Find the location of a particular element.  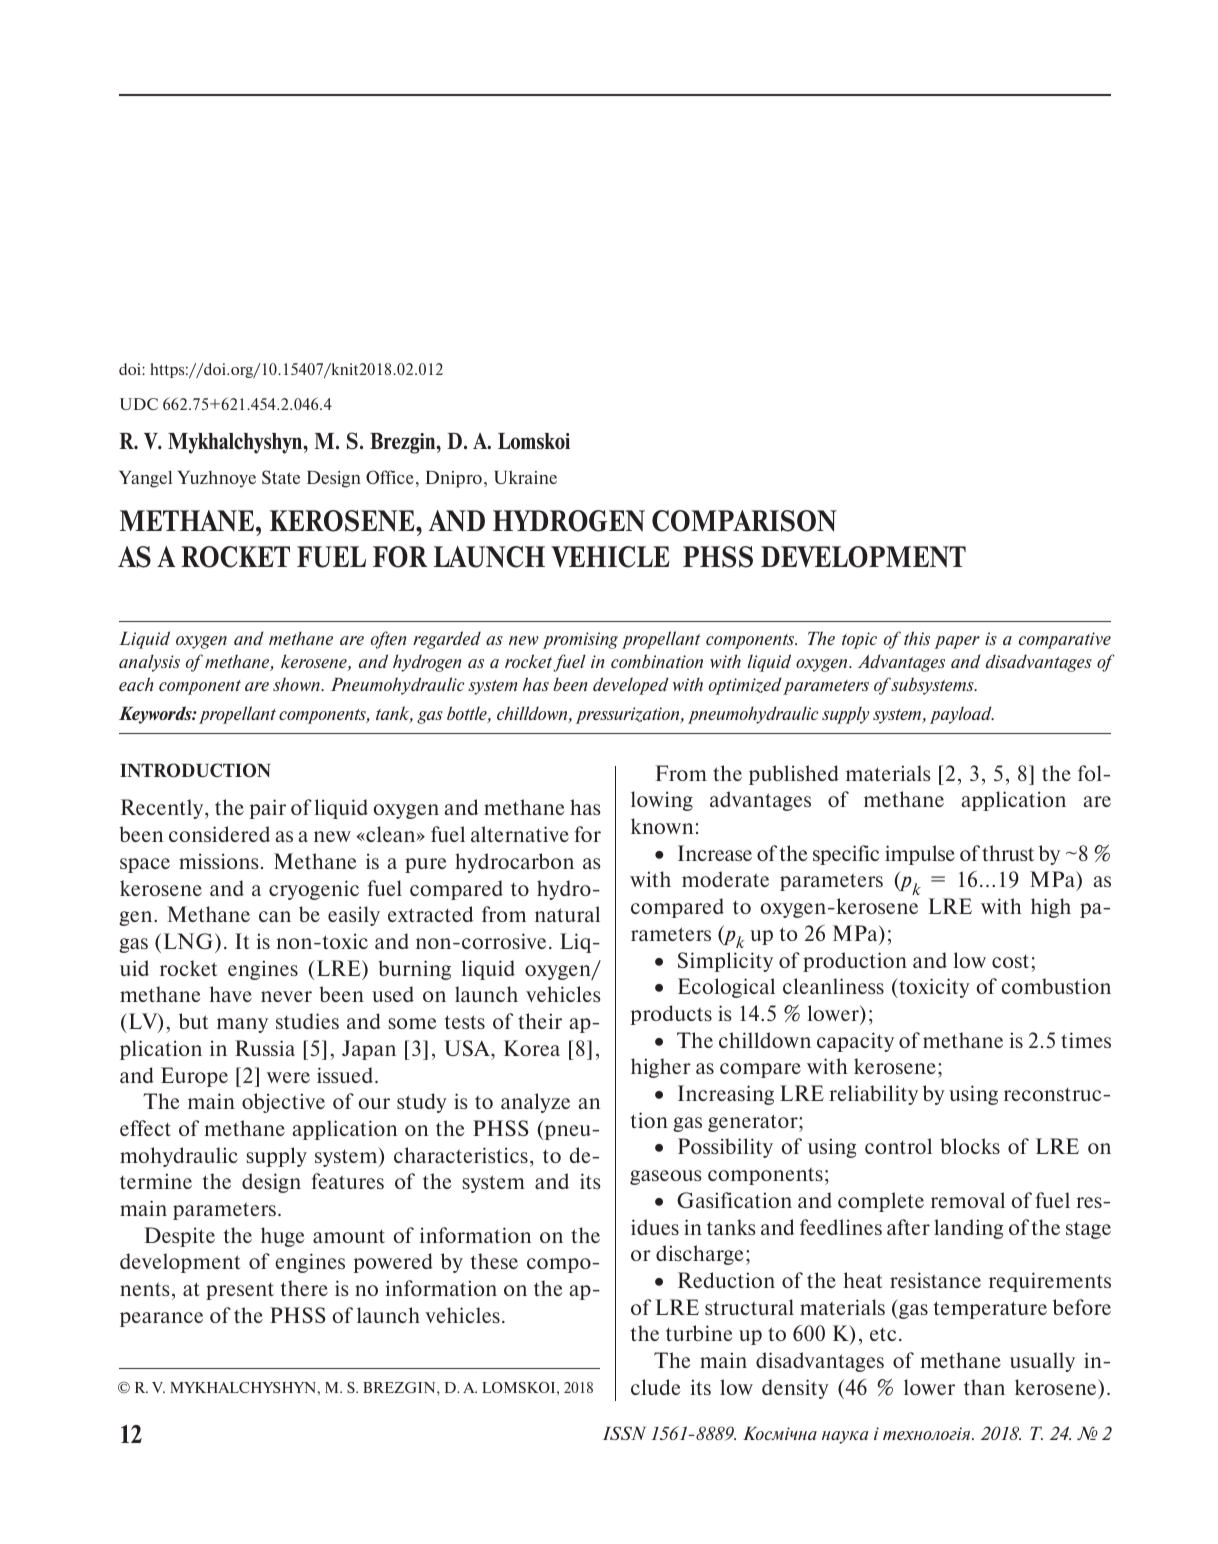

ISSN is located at coordinates (624, 1433).
